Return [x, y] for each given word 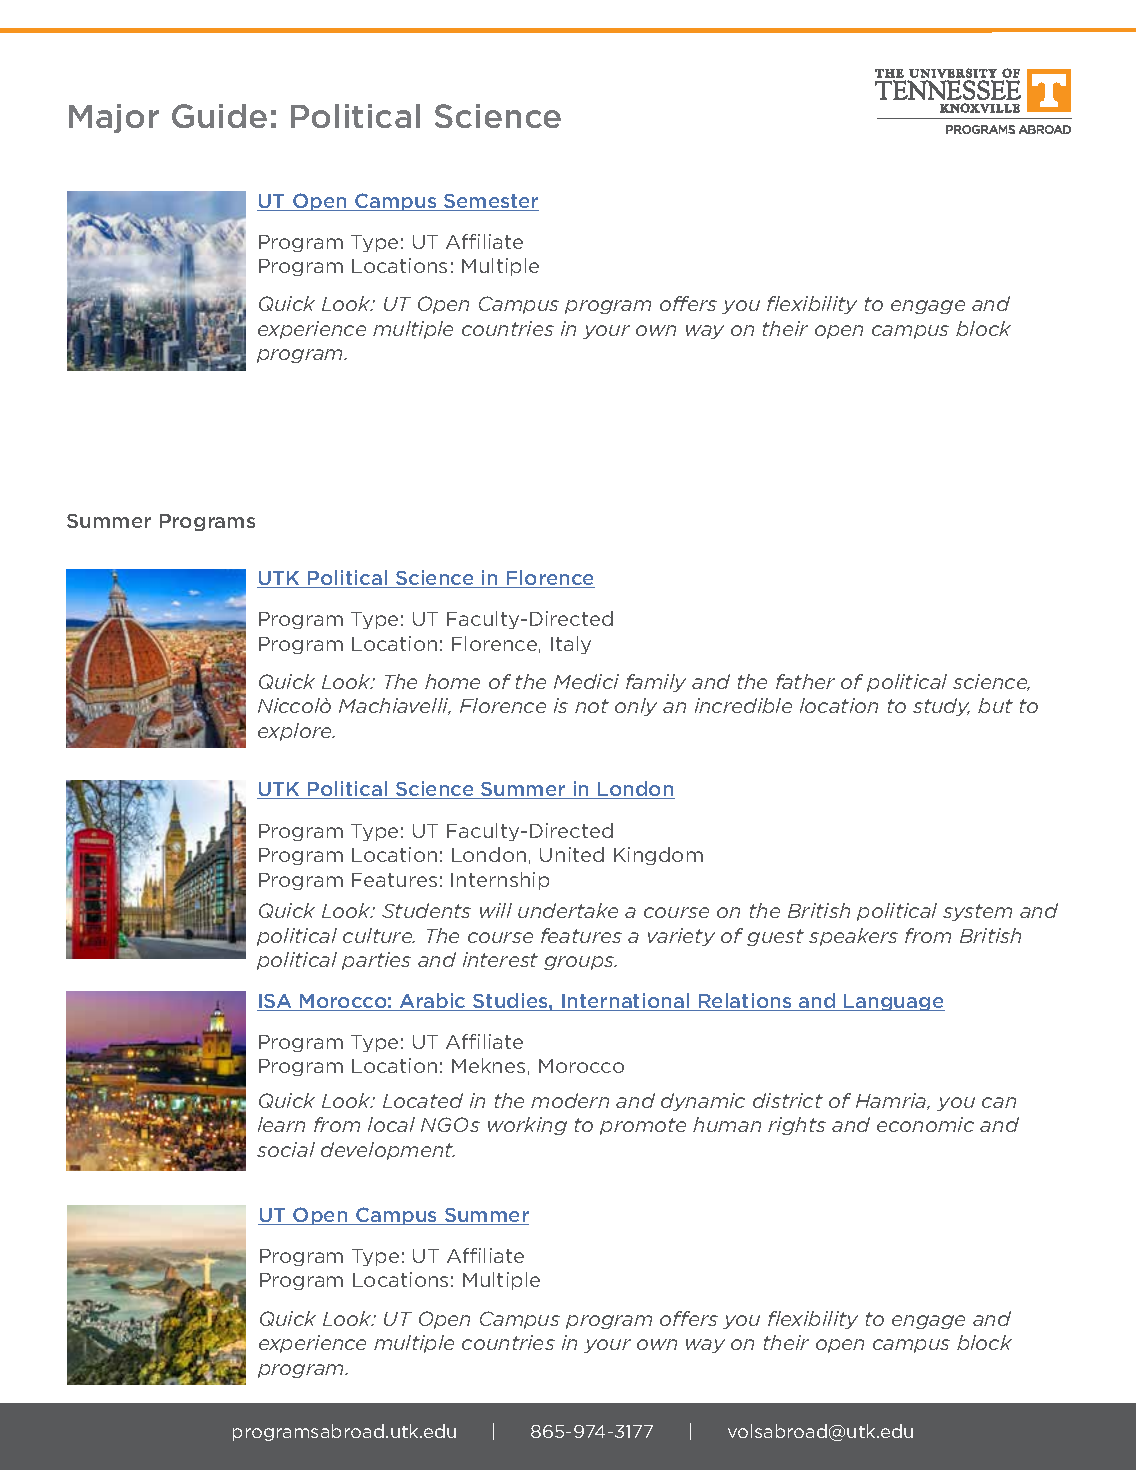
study [941, 707]
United [572, 854]
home [452, 681]
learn [281, 1124]
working [527, 1126]
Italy [571, 645]
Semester [490, 202]
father [805, 681]
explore [296, 732]
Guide [219, 116]
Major [114, 118]
